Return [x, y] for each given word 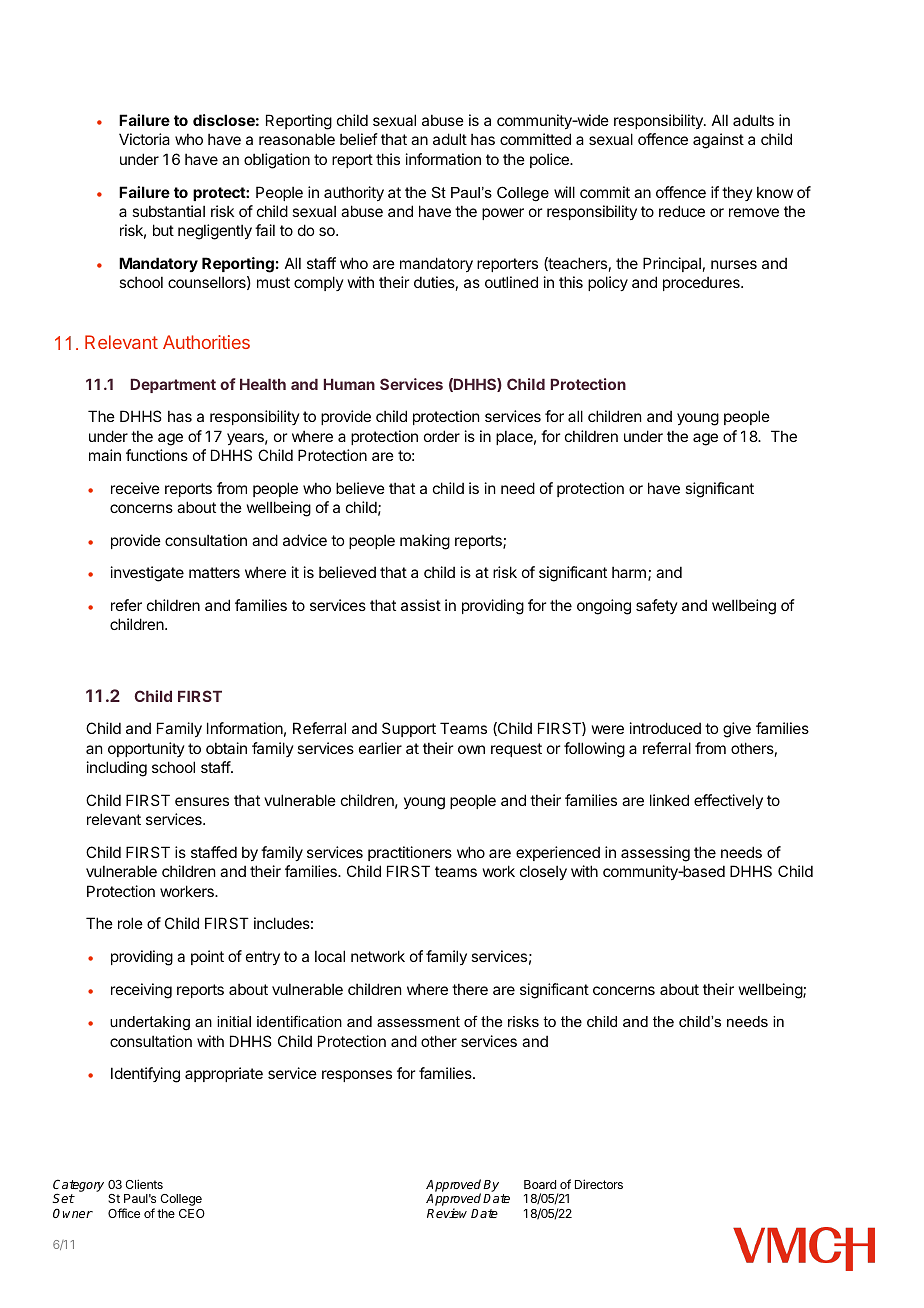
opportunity [146, 749]
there [470, 989]
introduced [665, 728]
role [130, 923]
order [442, 436]
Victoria [144, 139]
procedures [702, 283]
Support [409, 729]
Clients [144, 1184]
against [718, 141]
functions [157, 455]
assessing [655, 854]
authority [354, 193]
